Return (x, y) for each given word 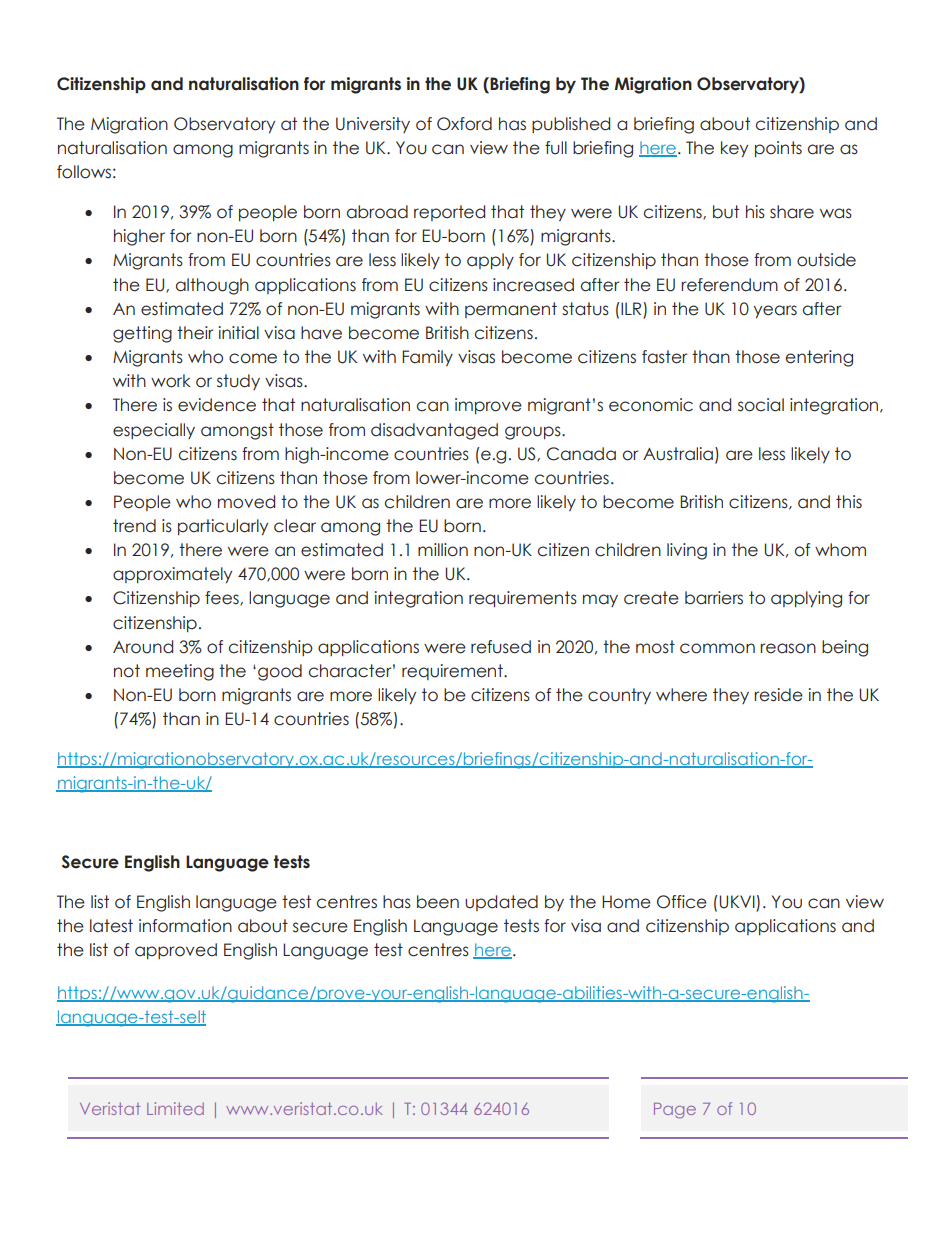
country (619, 696)
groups (534, 433)
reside (778, 695)
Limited (175, 1108)
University (373, 125)
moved (246, 502)
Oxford (464, 124)
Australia (679, 454)
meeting (180, 672)
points (778, 149)
